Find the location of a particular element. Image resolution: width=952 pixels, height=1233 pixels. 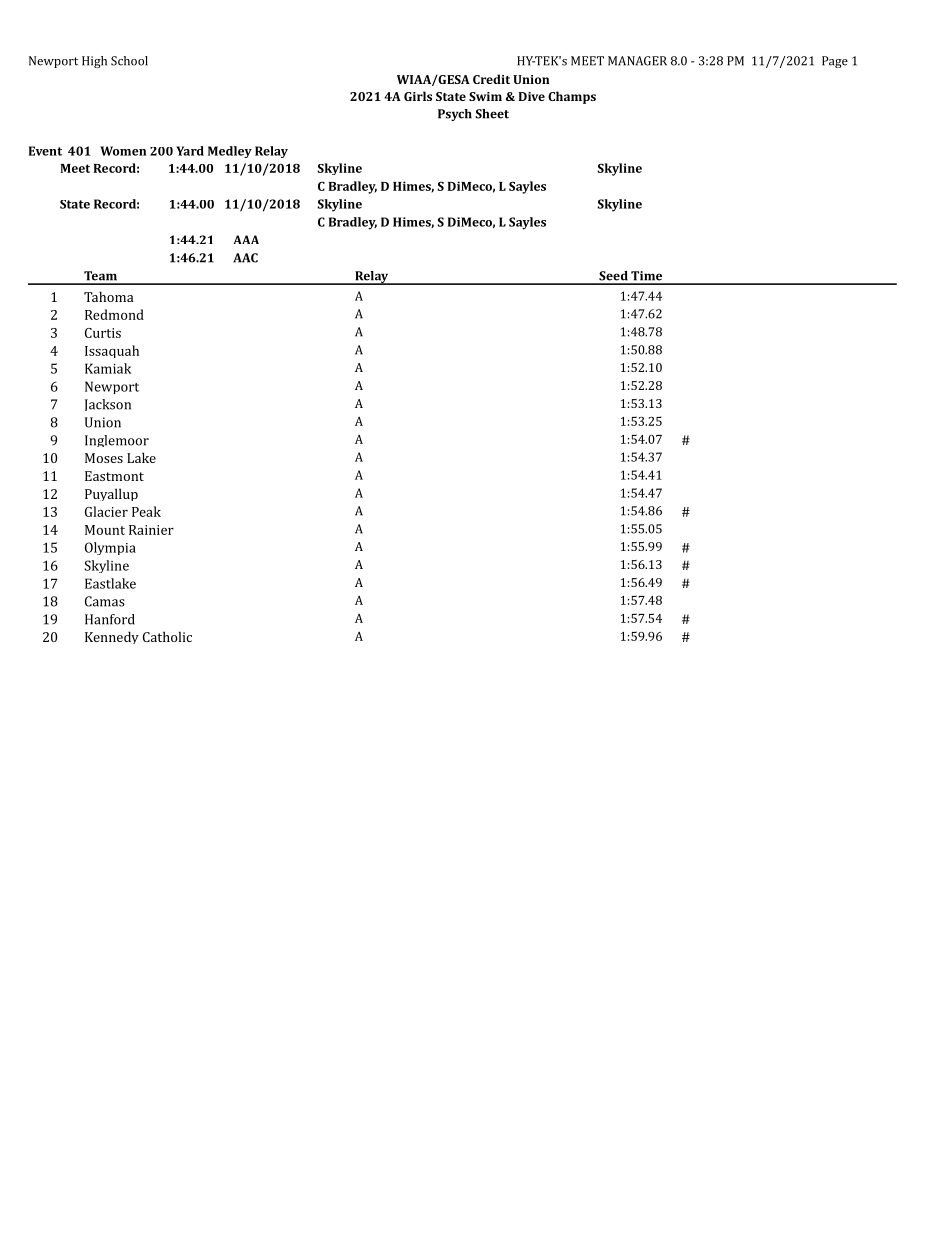

Redmond is located at coordinates (114, 314).
